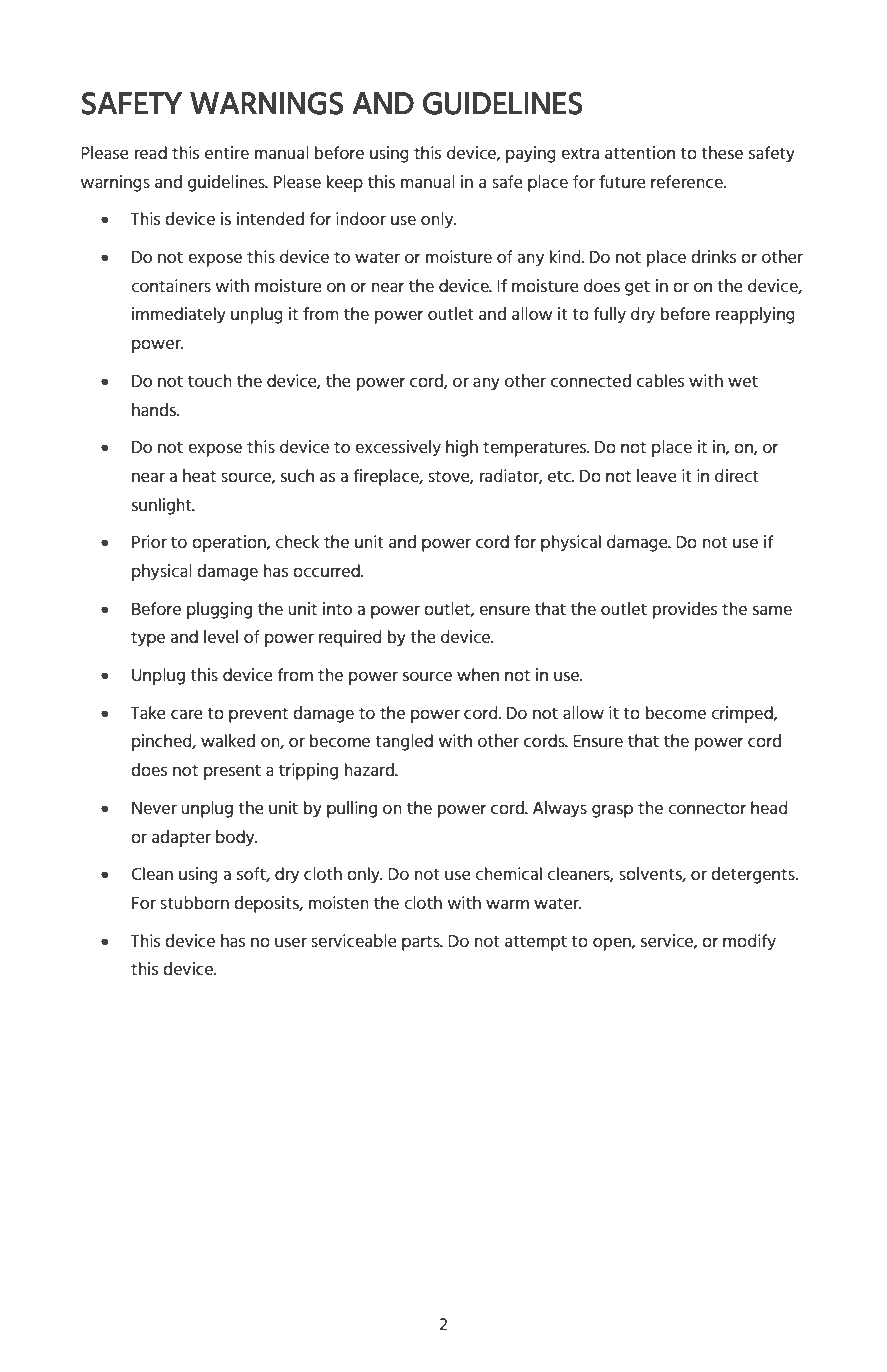  I want to click on reference, so click(688, 182).
